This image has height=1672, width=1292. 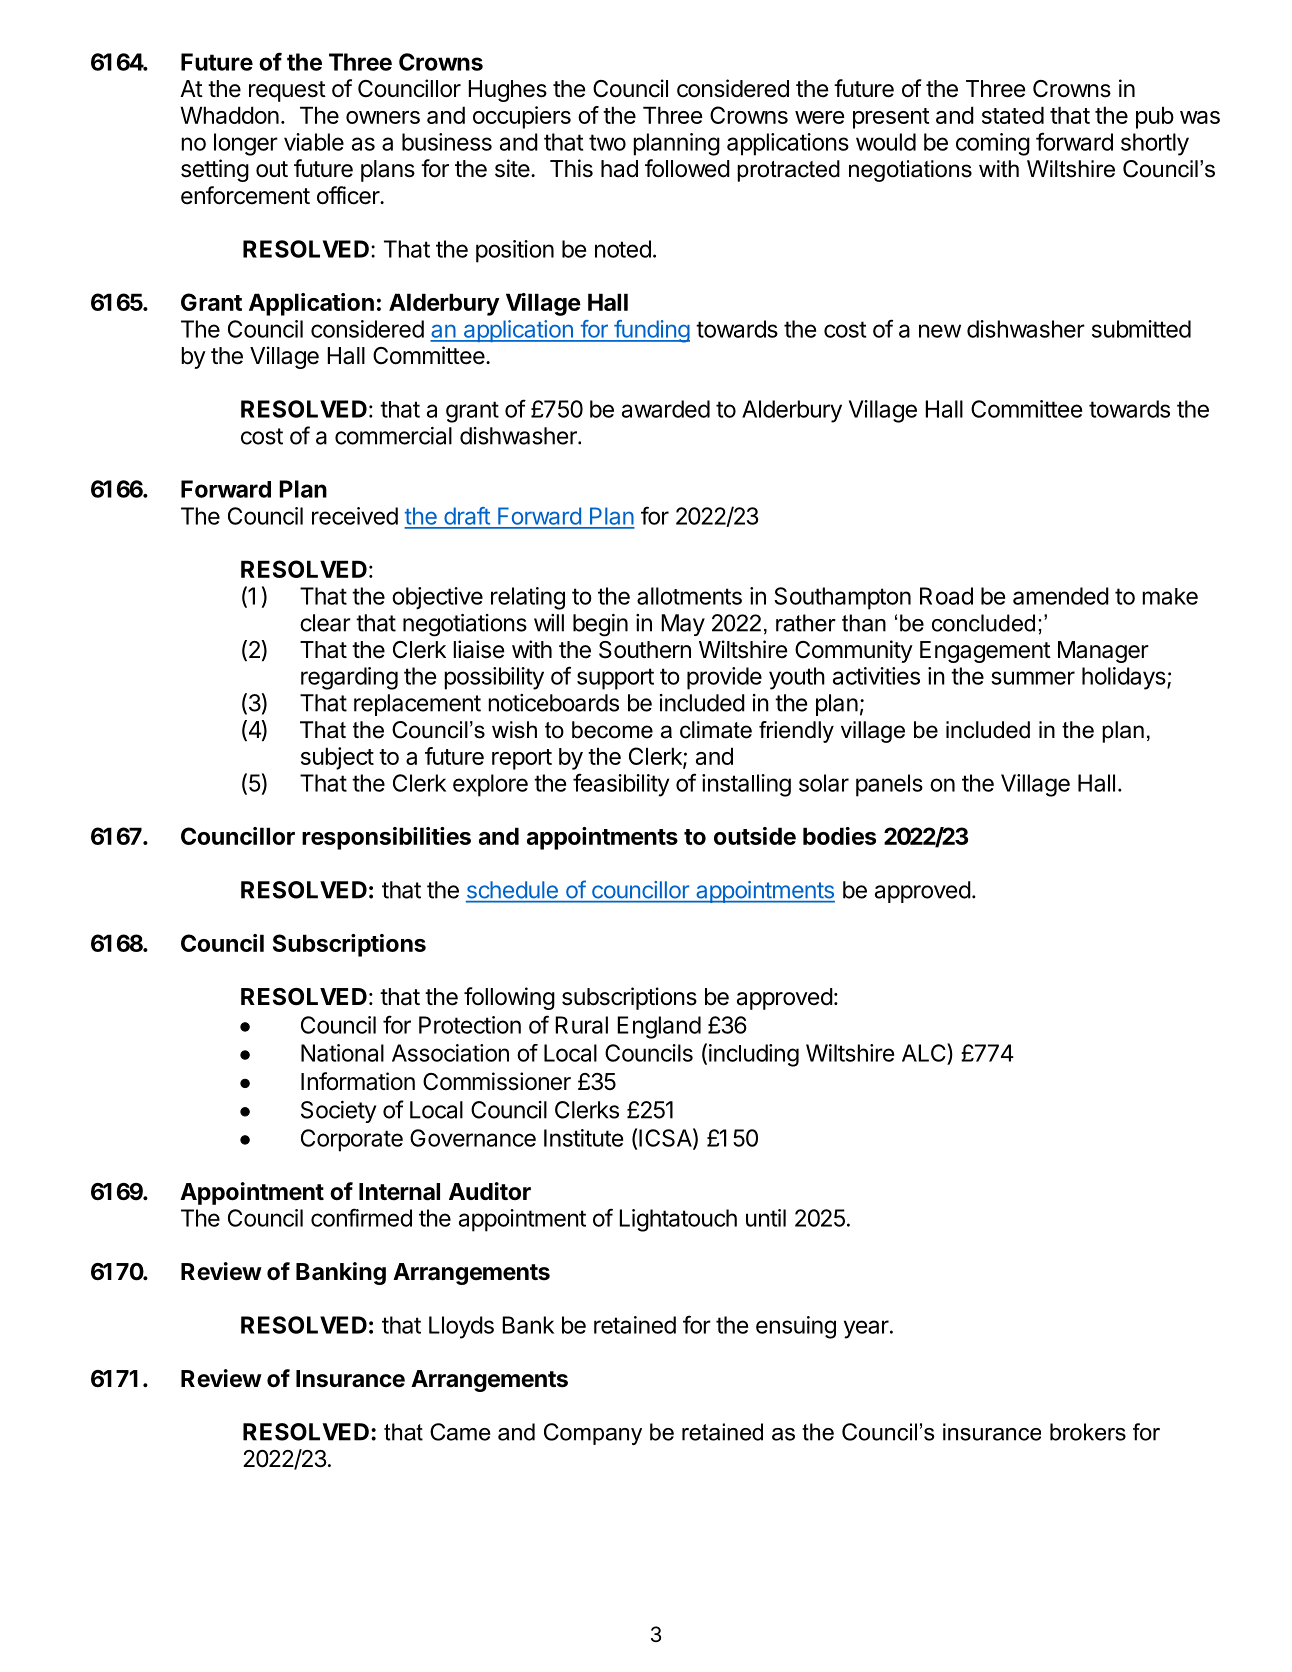 What do you see at coordinates (342, 1053) in the image?
I see `National` at bounding box center [342, 1053].
